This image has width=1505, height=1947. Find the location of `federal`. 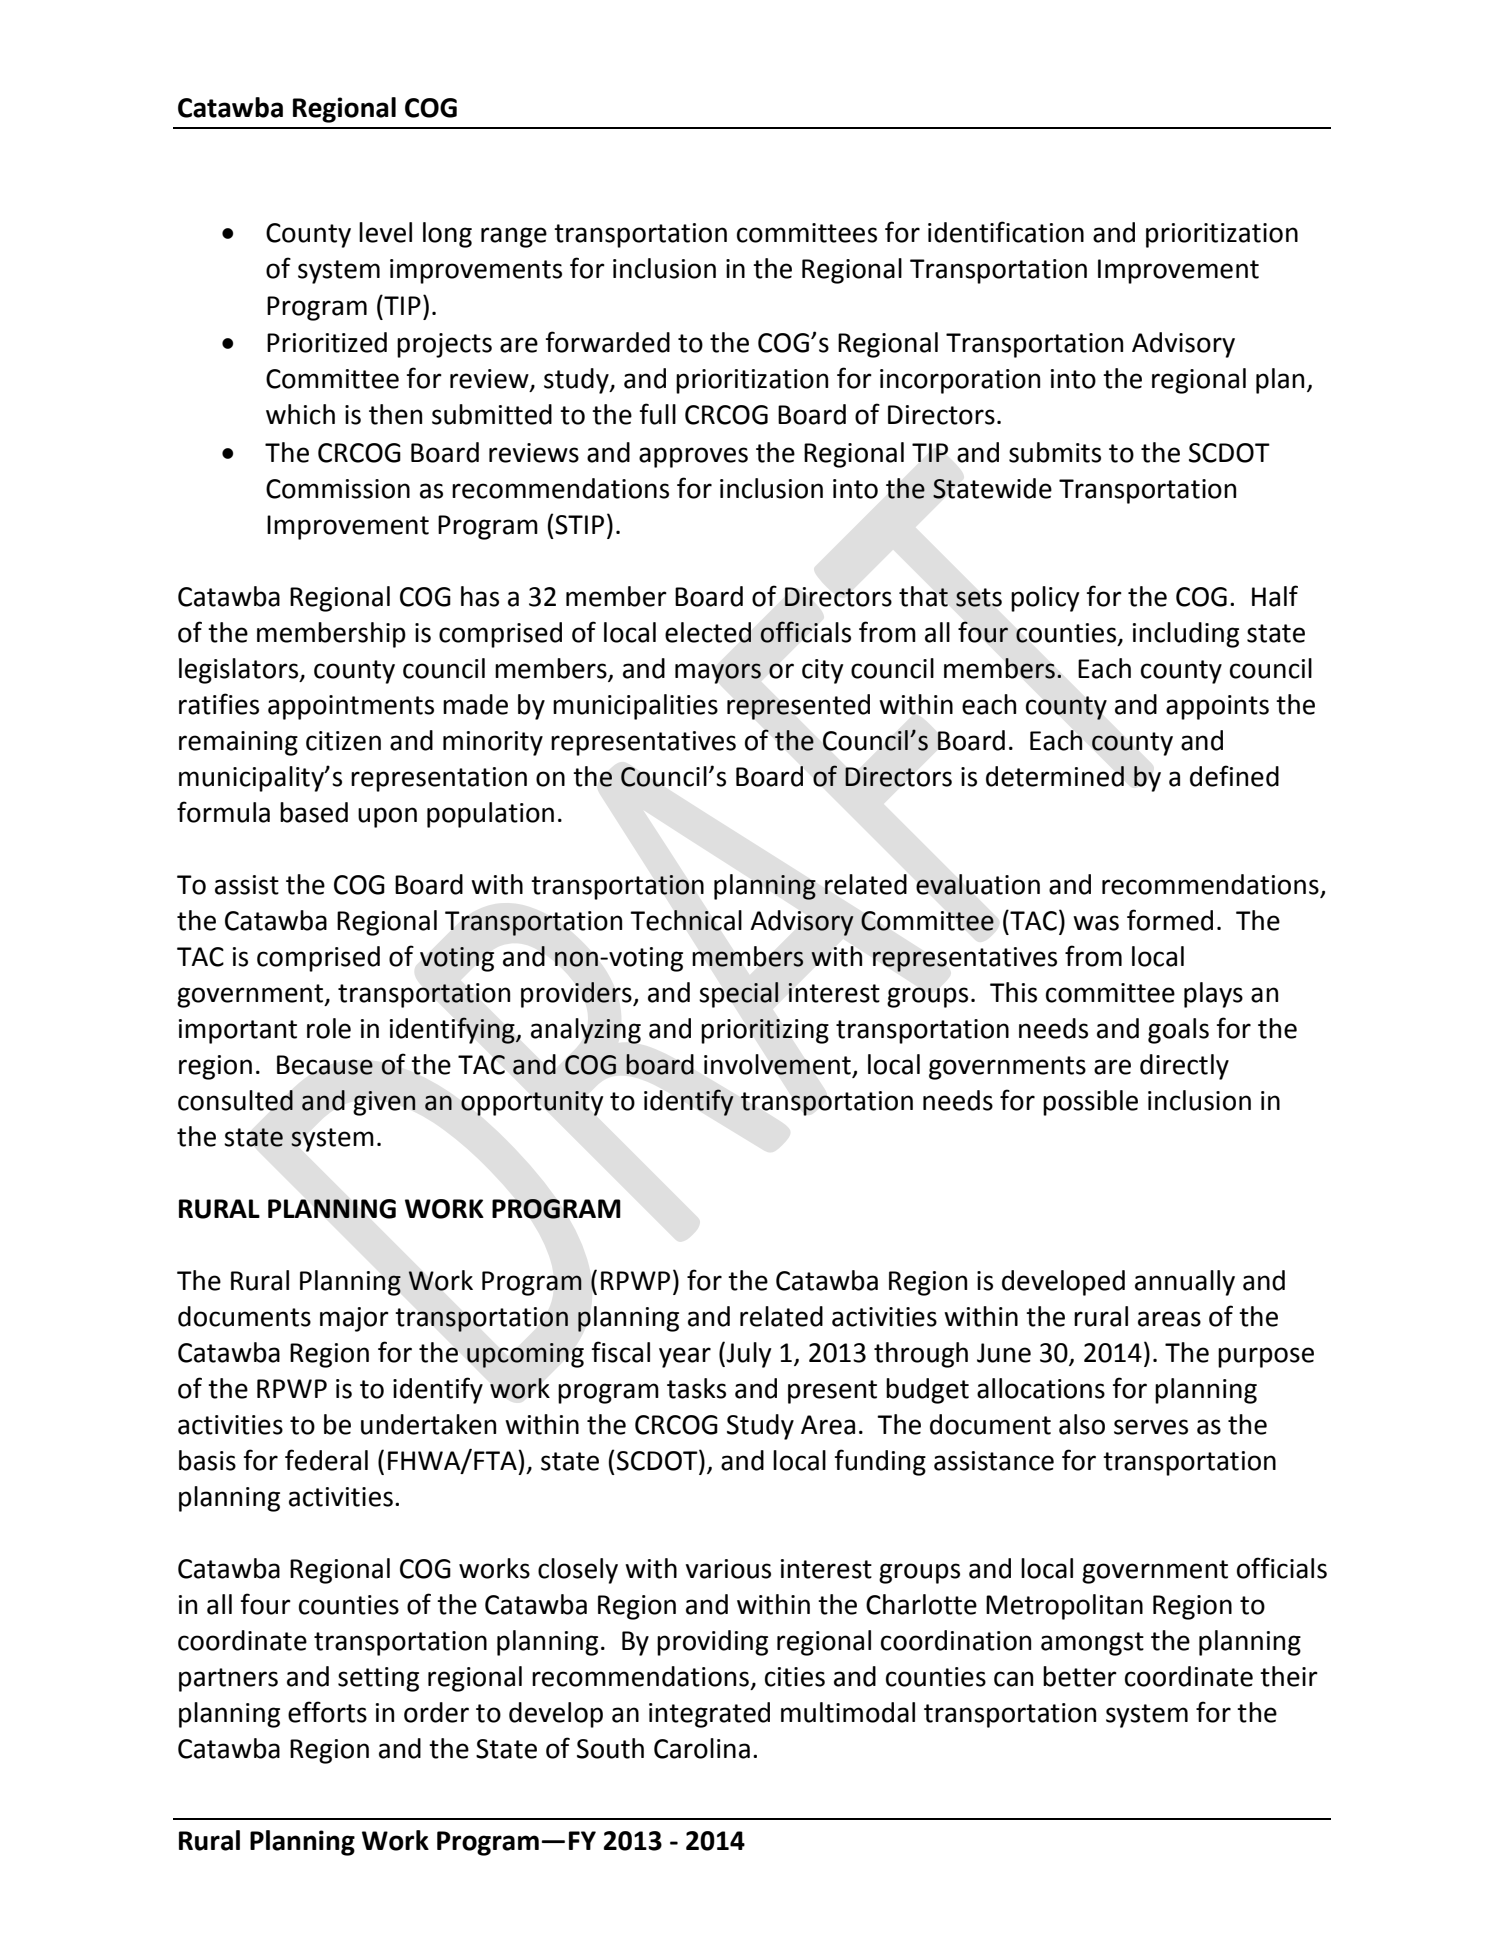

federal is located at coordinates (326, 1460).
